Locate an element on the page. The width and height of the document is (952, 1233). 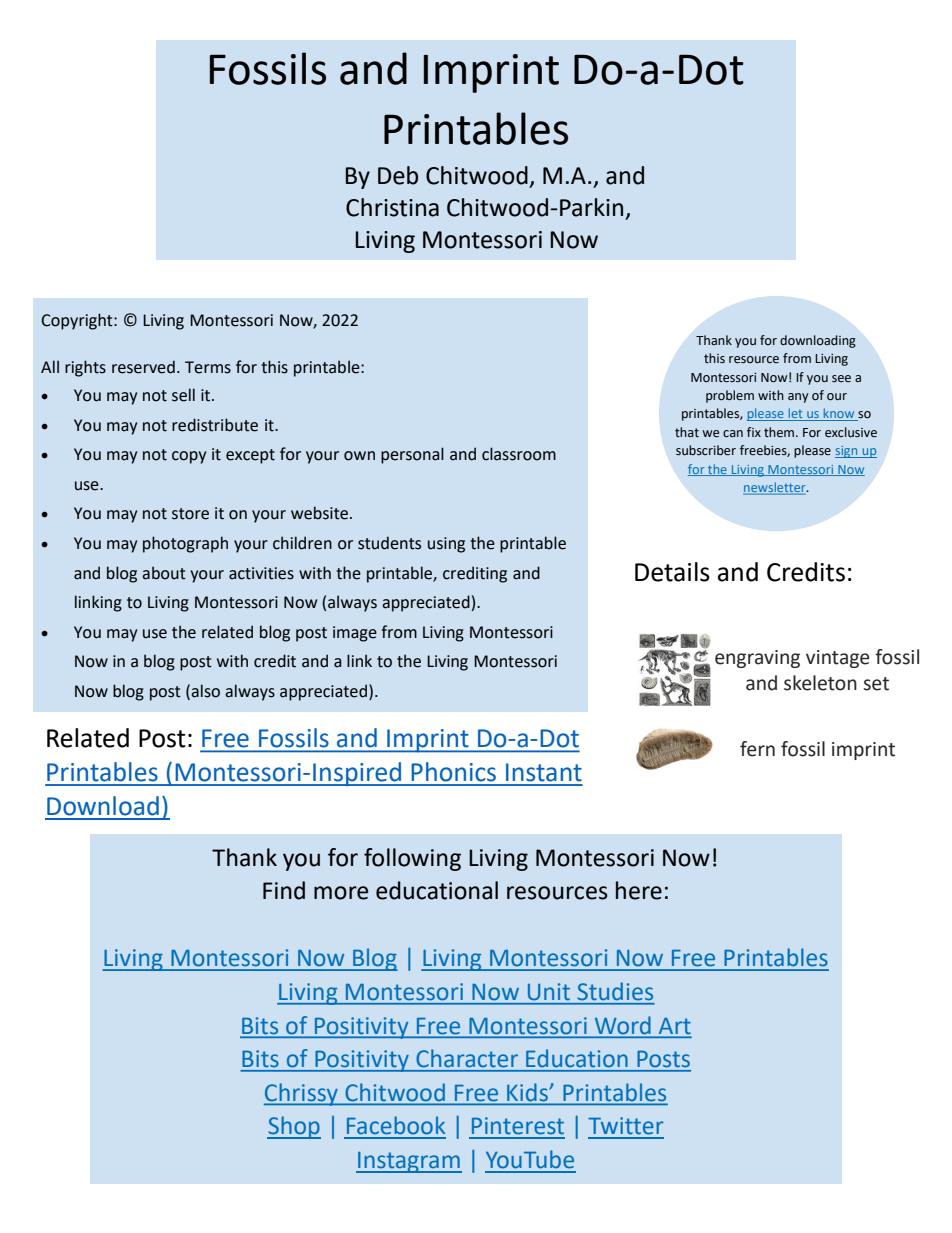
newsletter is located at coordinates (775, 488).
